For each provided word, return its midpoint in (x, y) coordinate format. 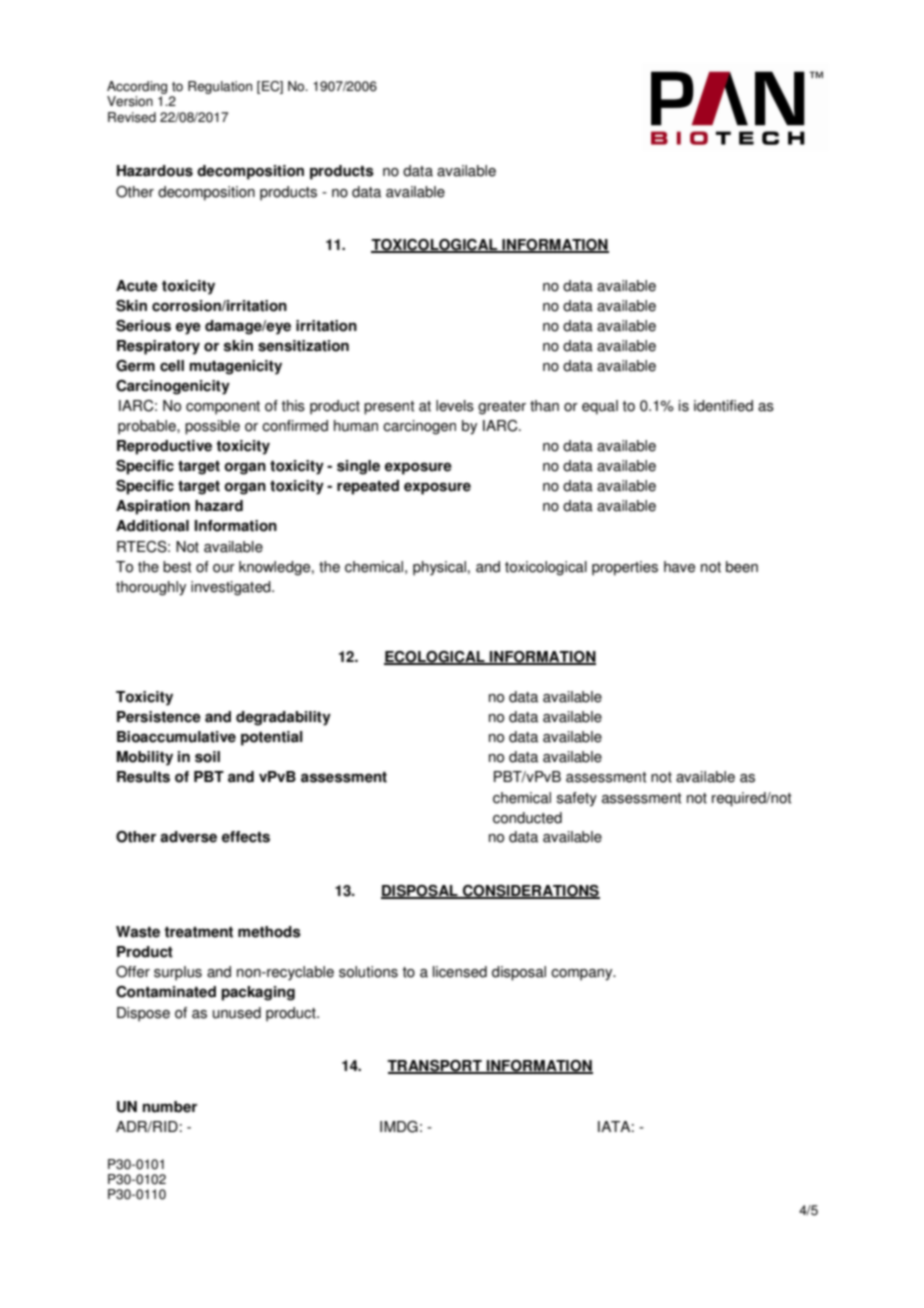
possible (212, 427)
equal (600, 407)
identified (723, 406)
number (170, 1107)
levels (455, 406)
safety (577, 799)
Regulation (220, 87)
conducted (527, 818)
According (137, 89)
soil (207, 757)
